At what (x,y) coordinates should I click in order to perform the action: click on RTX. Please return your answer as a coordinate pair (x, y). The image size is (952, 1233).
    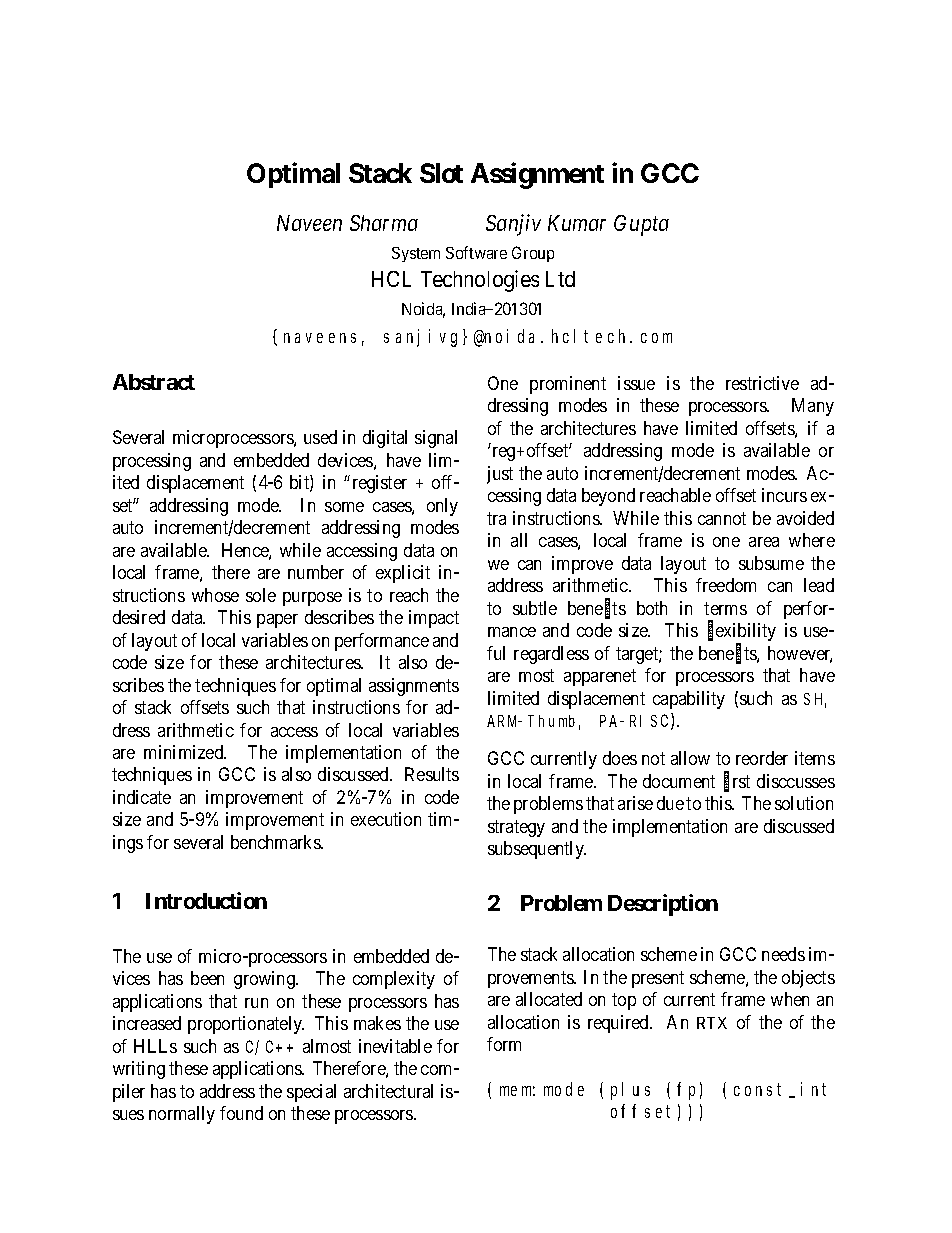
    Looking at the image, I should click on (712, 1023).
